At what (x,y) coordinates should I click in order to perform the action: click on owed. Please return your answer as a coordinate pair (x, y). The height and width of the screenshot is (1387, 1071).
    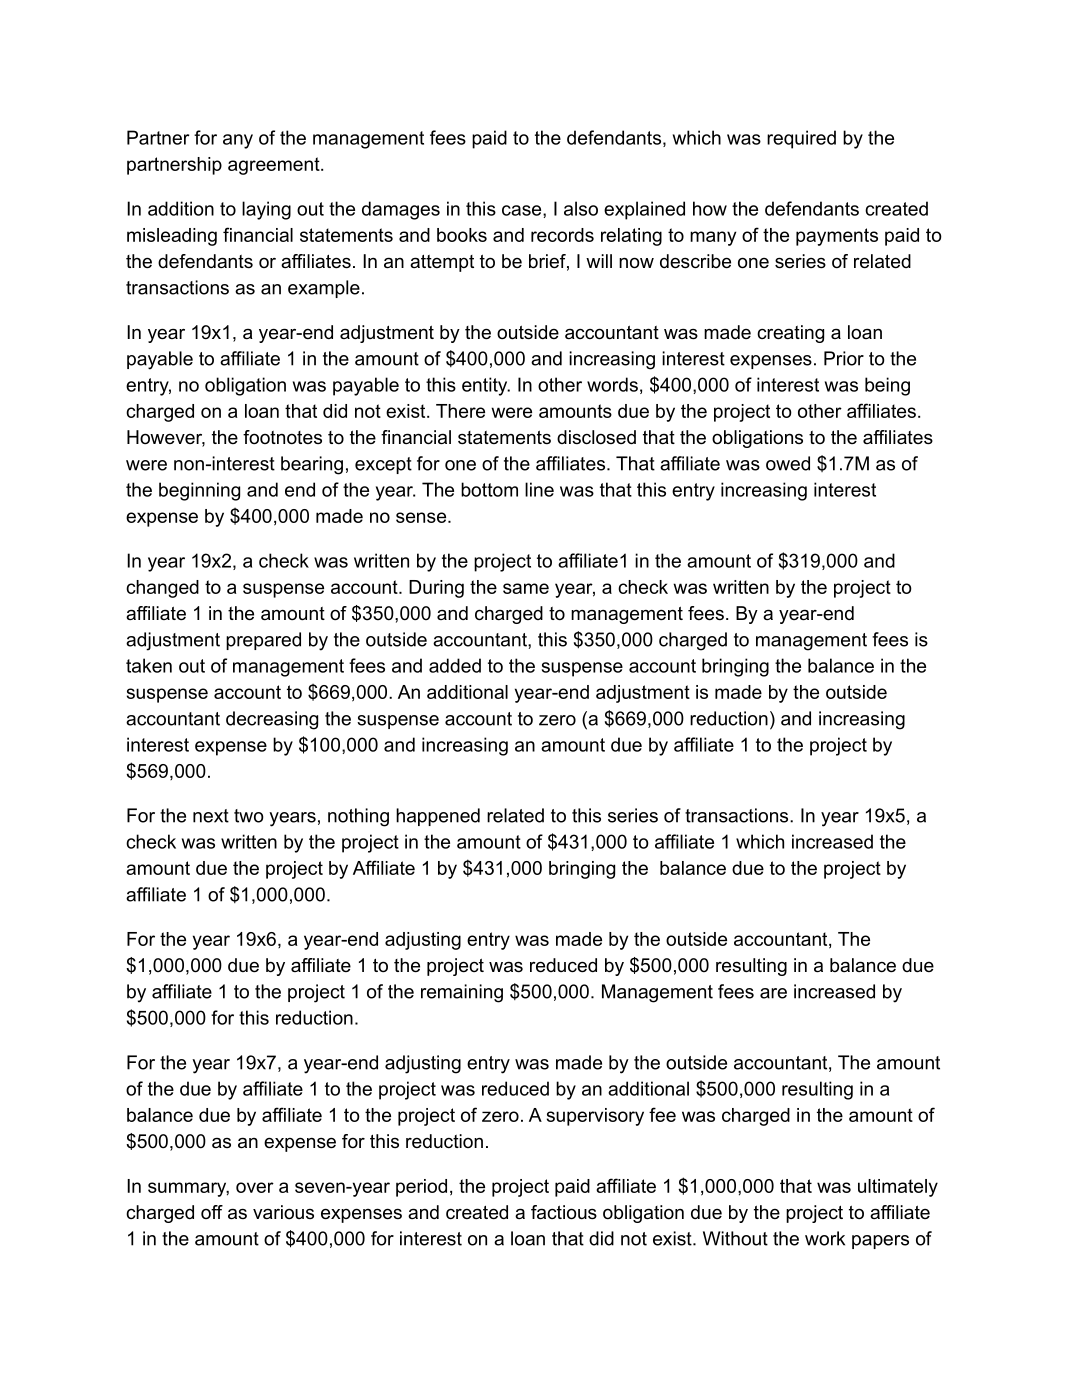
    Looking at the image, I should click on (788, 463).
